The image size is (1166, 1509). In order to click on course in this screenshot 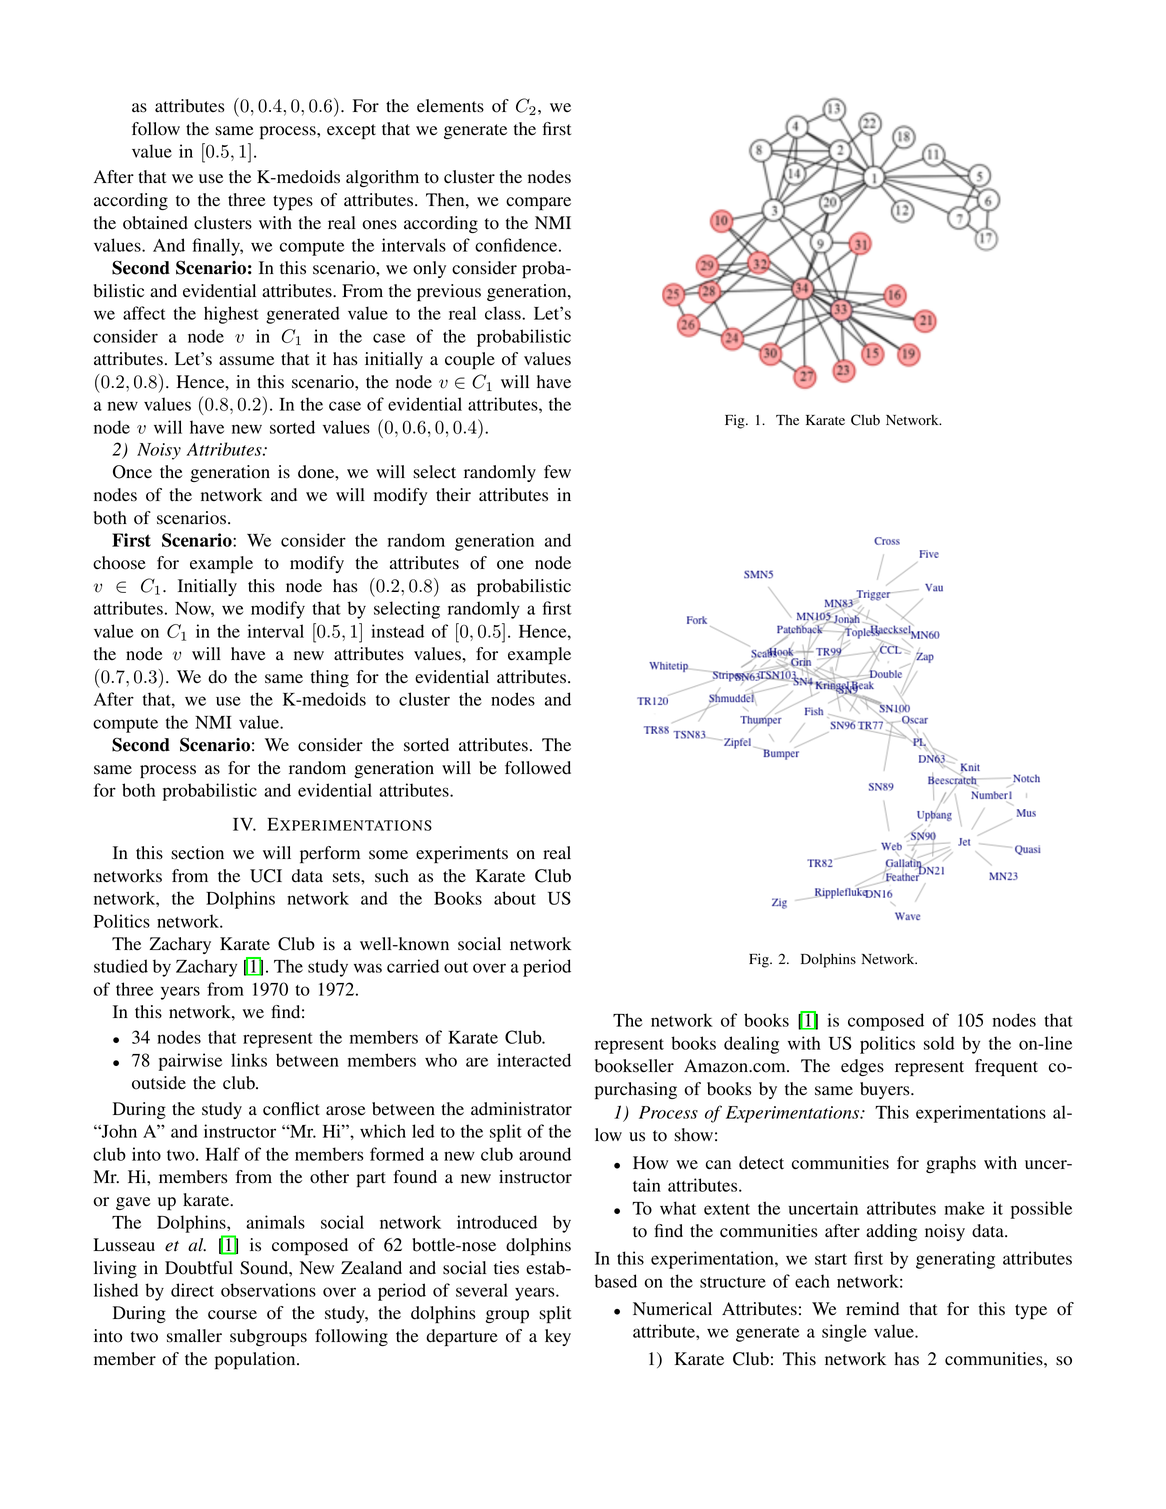, I will do `click(232, 1315)`.
